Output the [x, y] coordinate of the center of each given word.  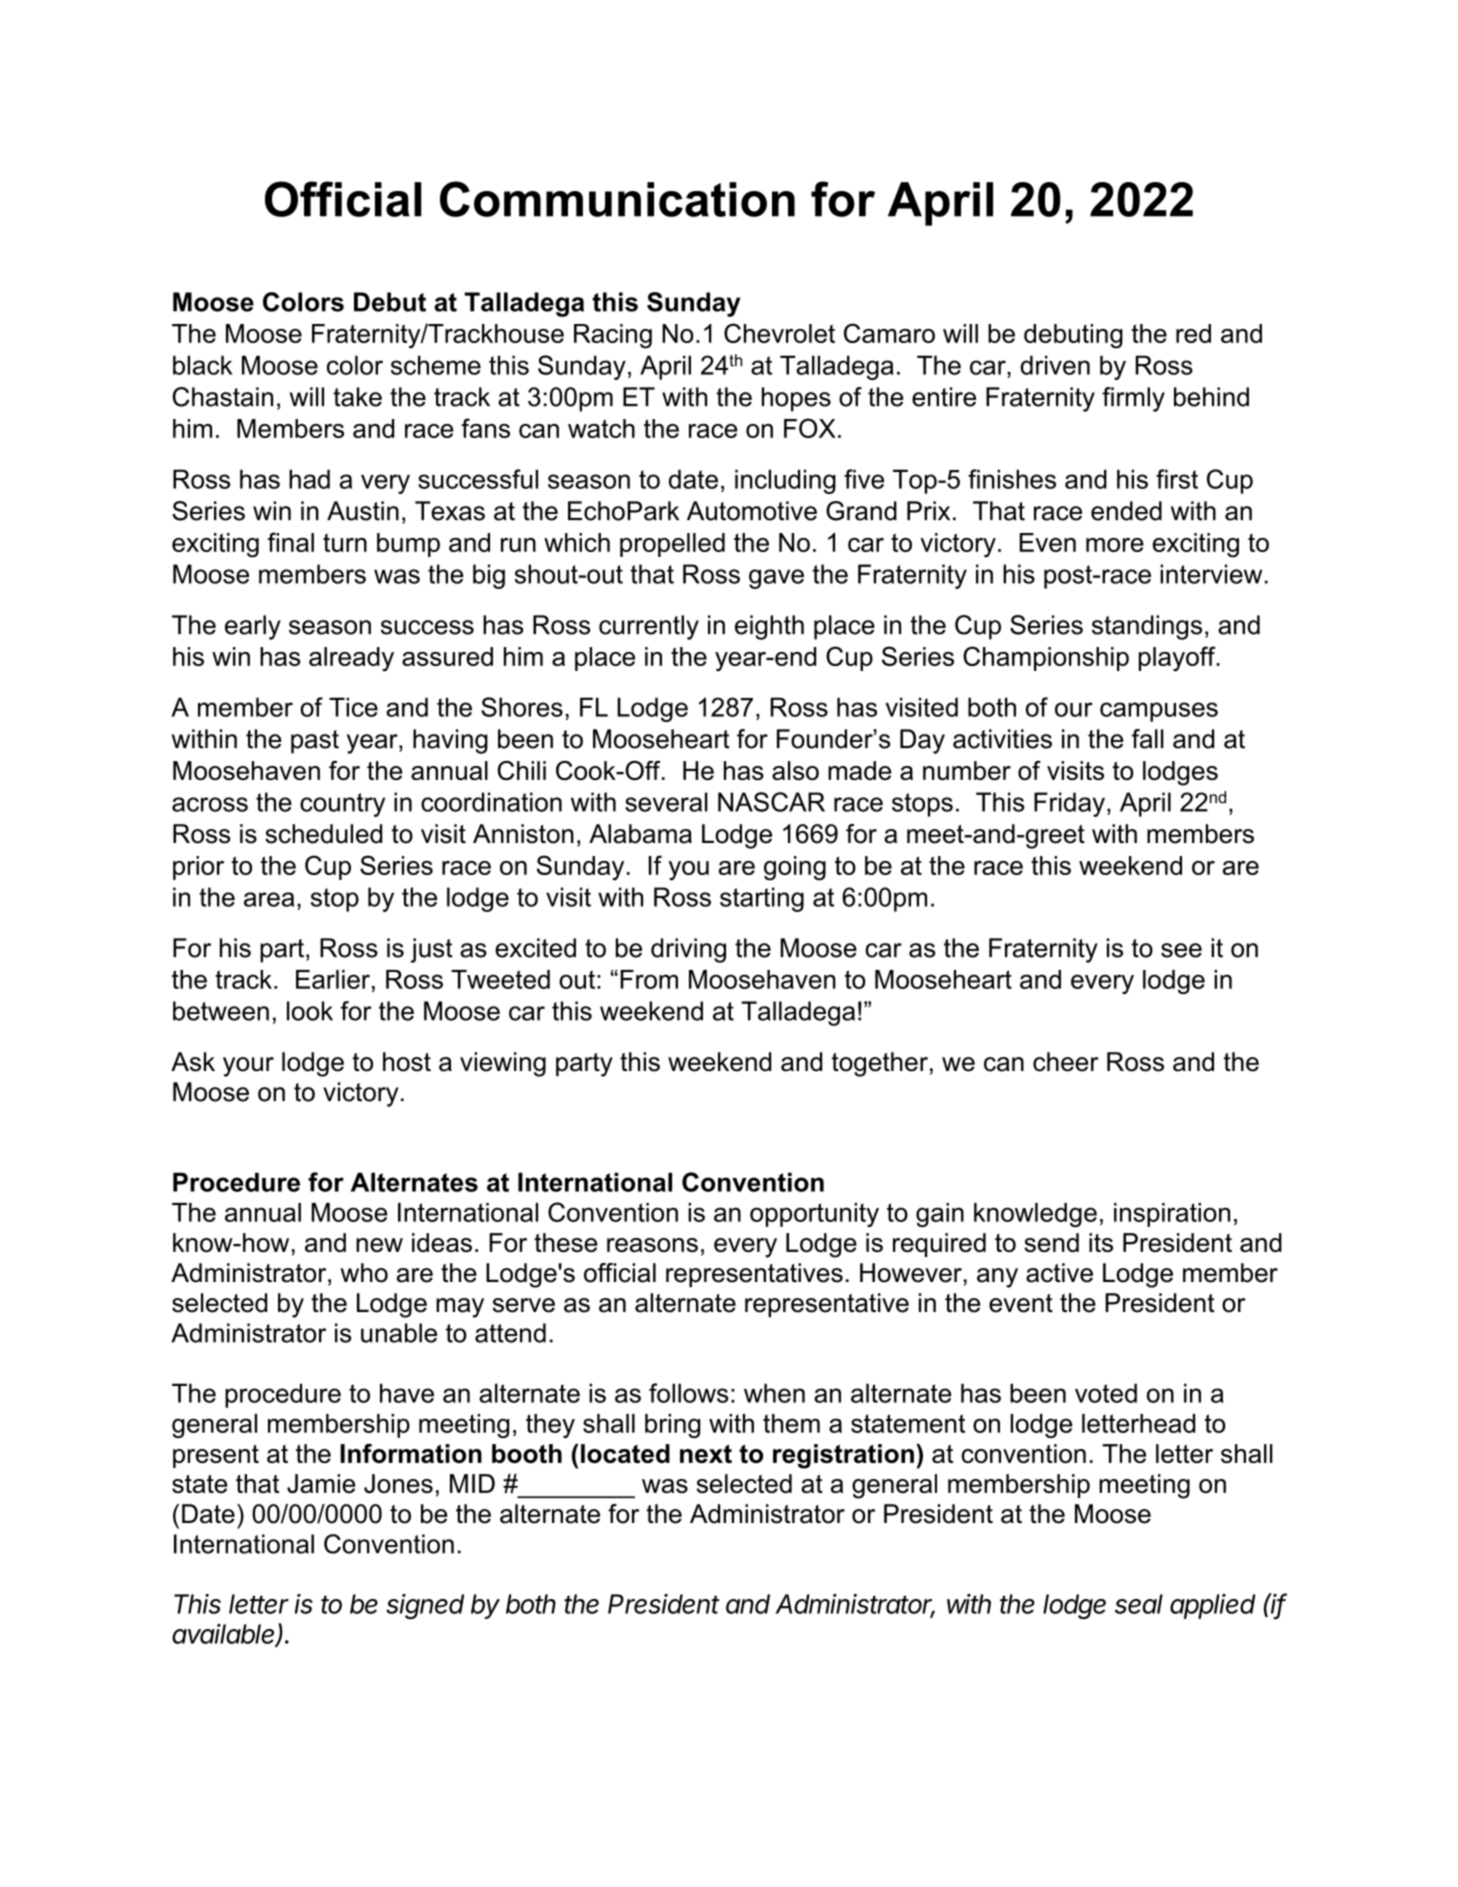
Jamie [321, 1483]
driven [1055, 365]
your [248, 1067]
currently [649, 627]
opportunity [814, 1215]
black [203, 365]
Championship [1046, 658]
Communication [617, 199]
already [351, 659]
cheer [1066, 1062]
